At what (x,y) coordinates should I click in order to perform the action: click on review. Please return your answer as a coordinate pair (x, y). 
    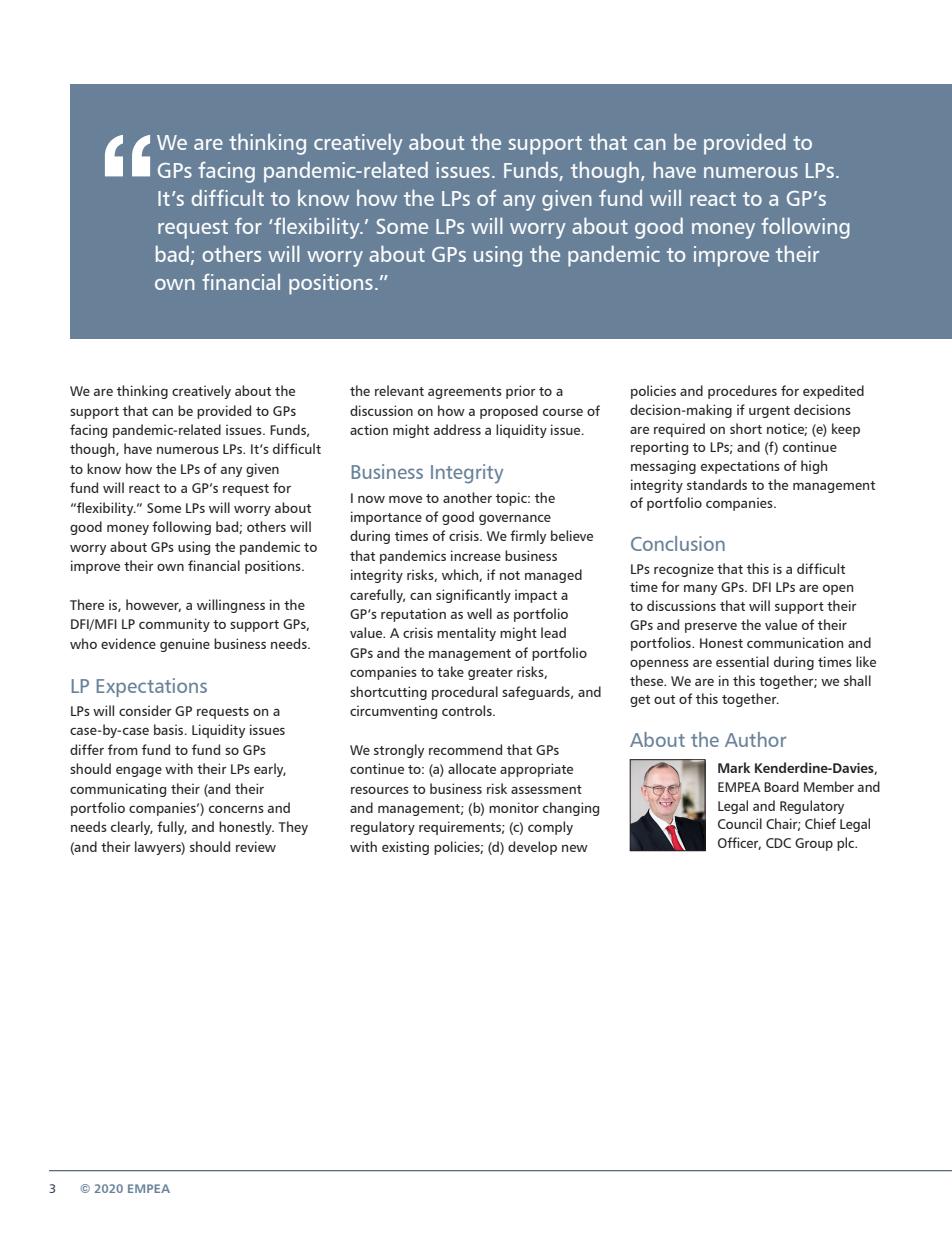
    Looking at the image, I should click on (256, 846).
